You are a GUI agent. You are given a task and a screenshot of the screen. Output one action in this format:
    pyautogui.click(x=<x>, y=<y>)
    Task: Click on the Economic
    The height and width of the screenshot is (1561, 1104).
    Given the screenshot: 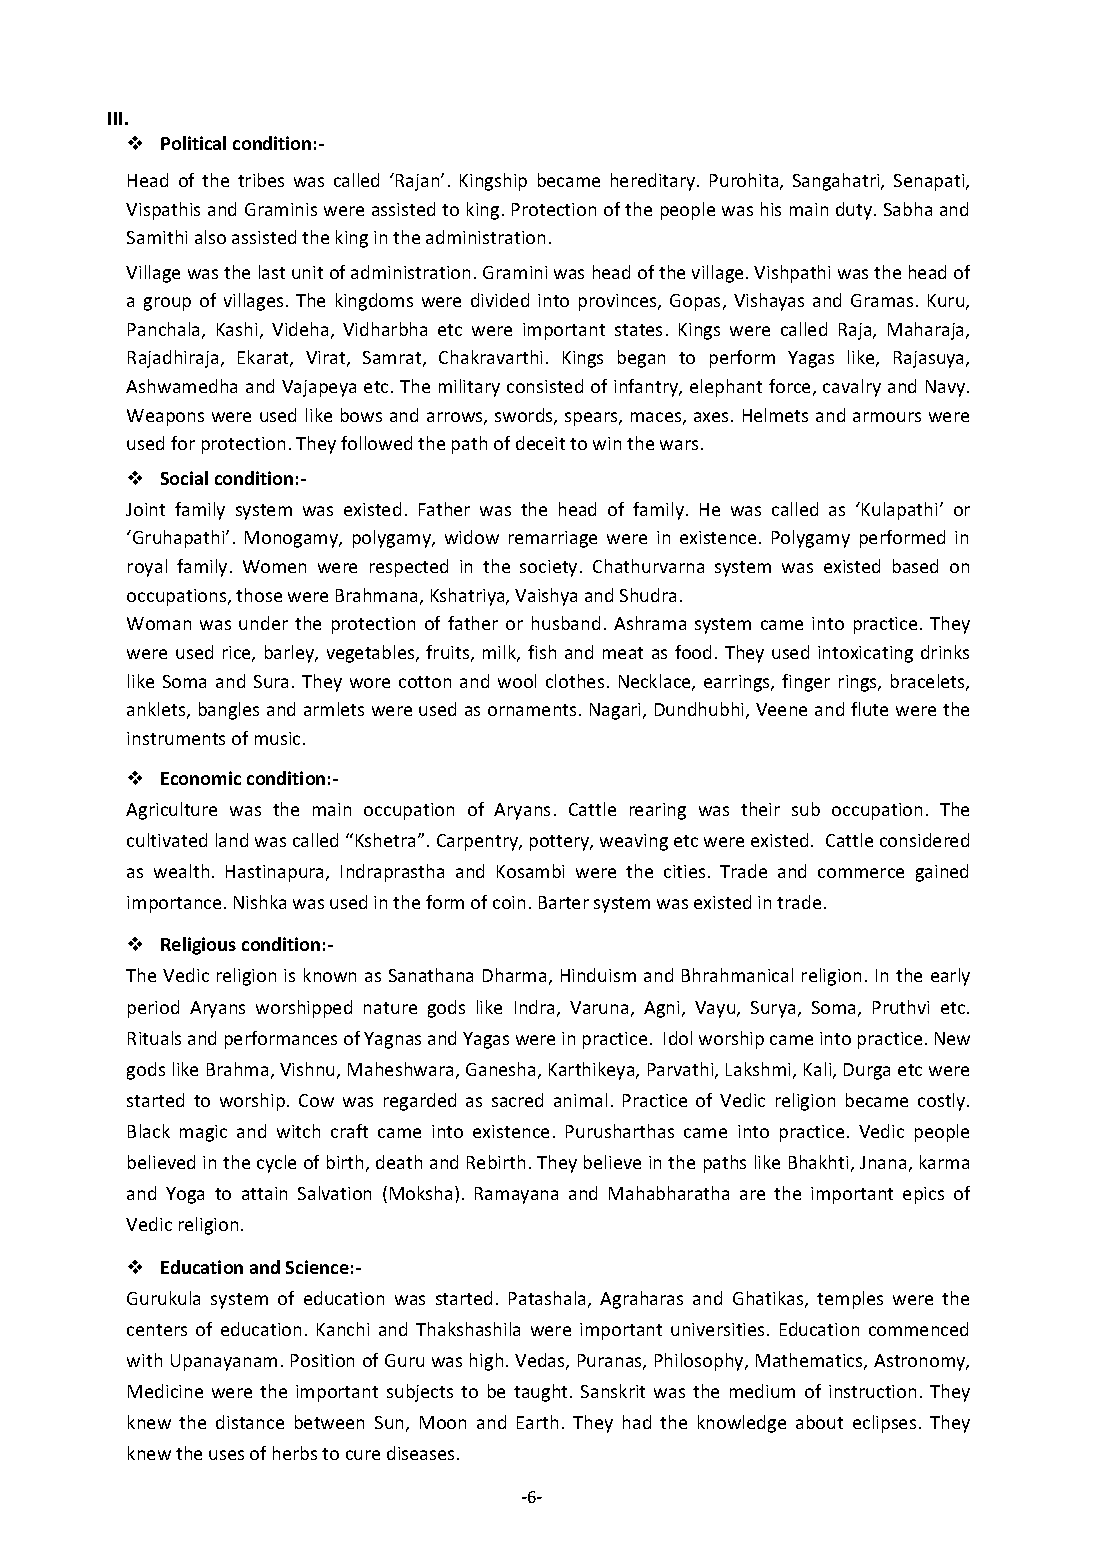 What is the action you would take?
    pyautogui.click(x=201, y=778)
